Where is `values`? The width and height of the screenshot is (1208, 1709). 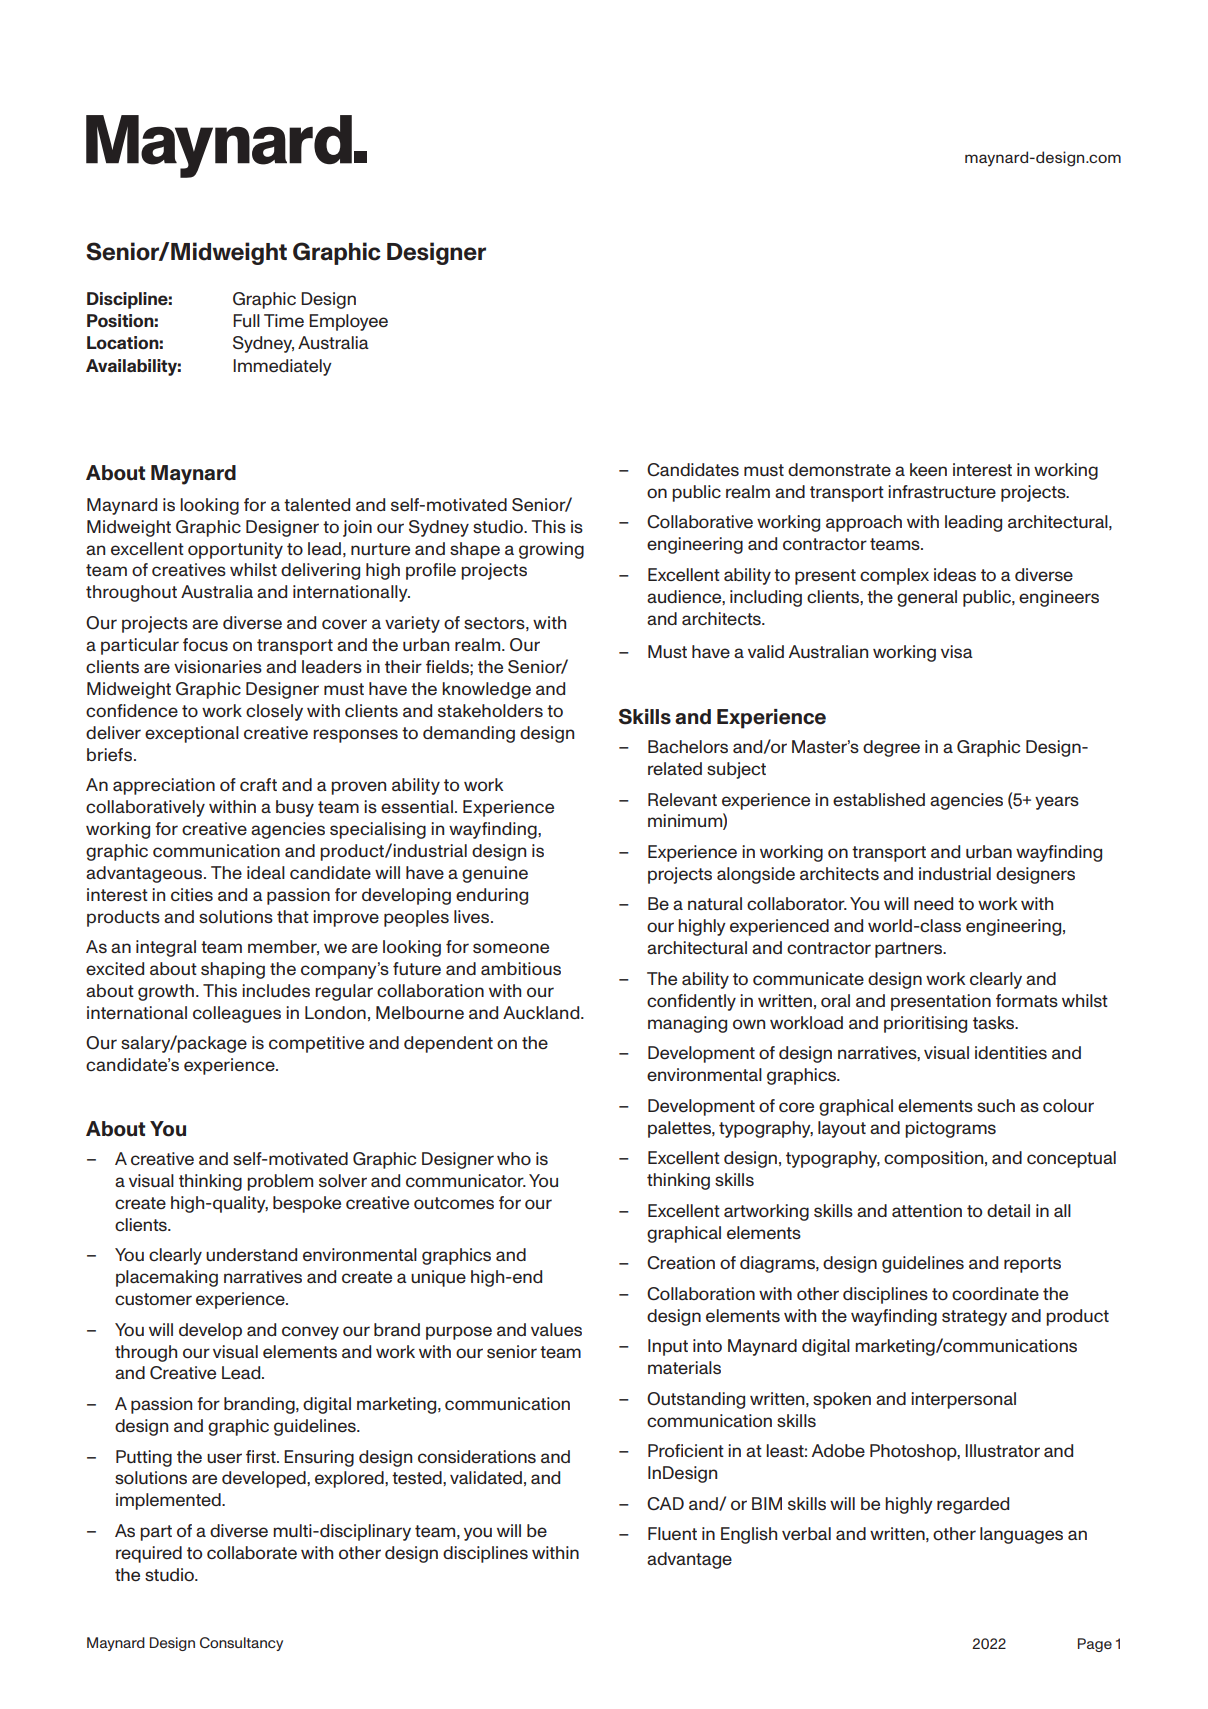
values is located at coordinates (556, 1329).
